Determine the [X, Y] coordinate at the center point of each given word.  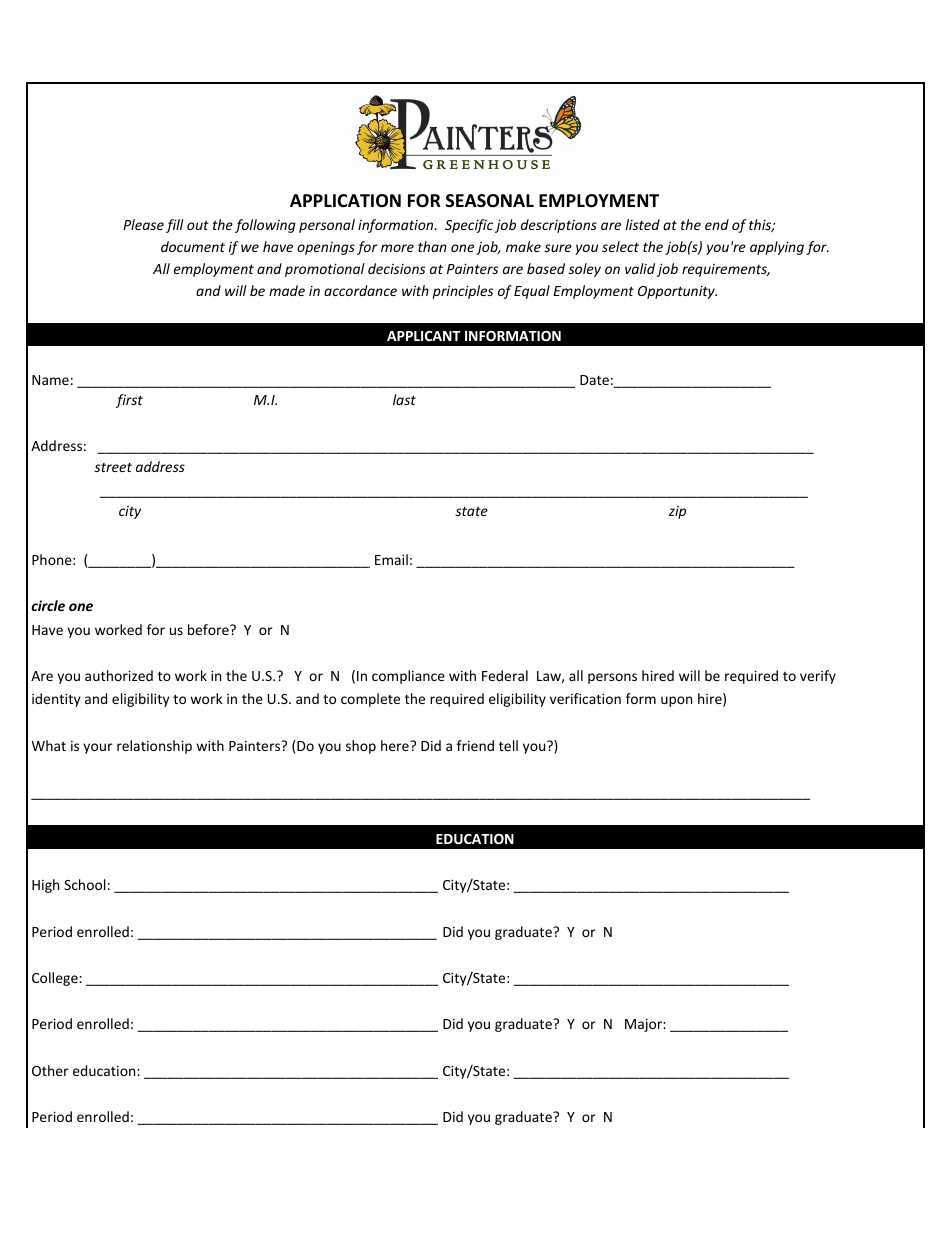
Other [50, 1070]
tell [508, 745]
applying [777, 248]
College [56, 979]
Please [143, 224]
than [432, 246]
